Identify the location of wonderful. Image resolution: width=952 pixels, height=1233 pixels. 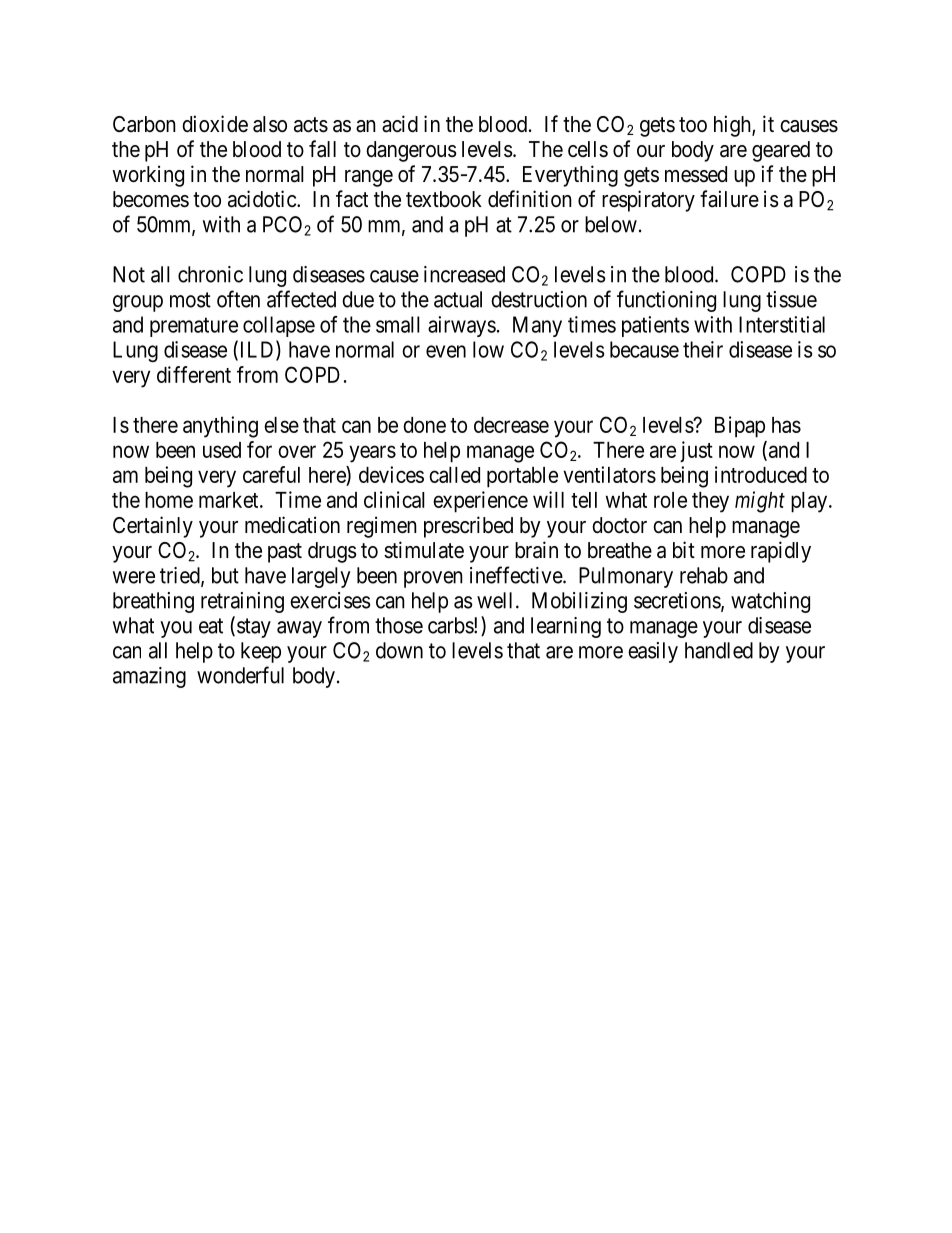
(240, 675).
